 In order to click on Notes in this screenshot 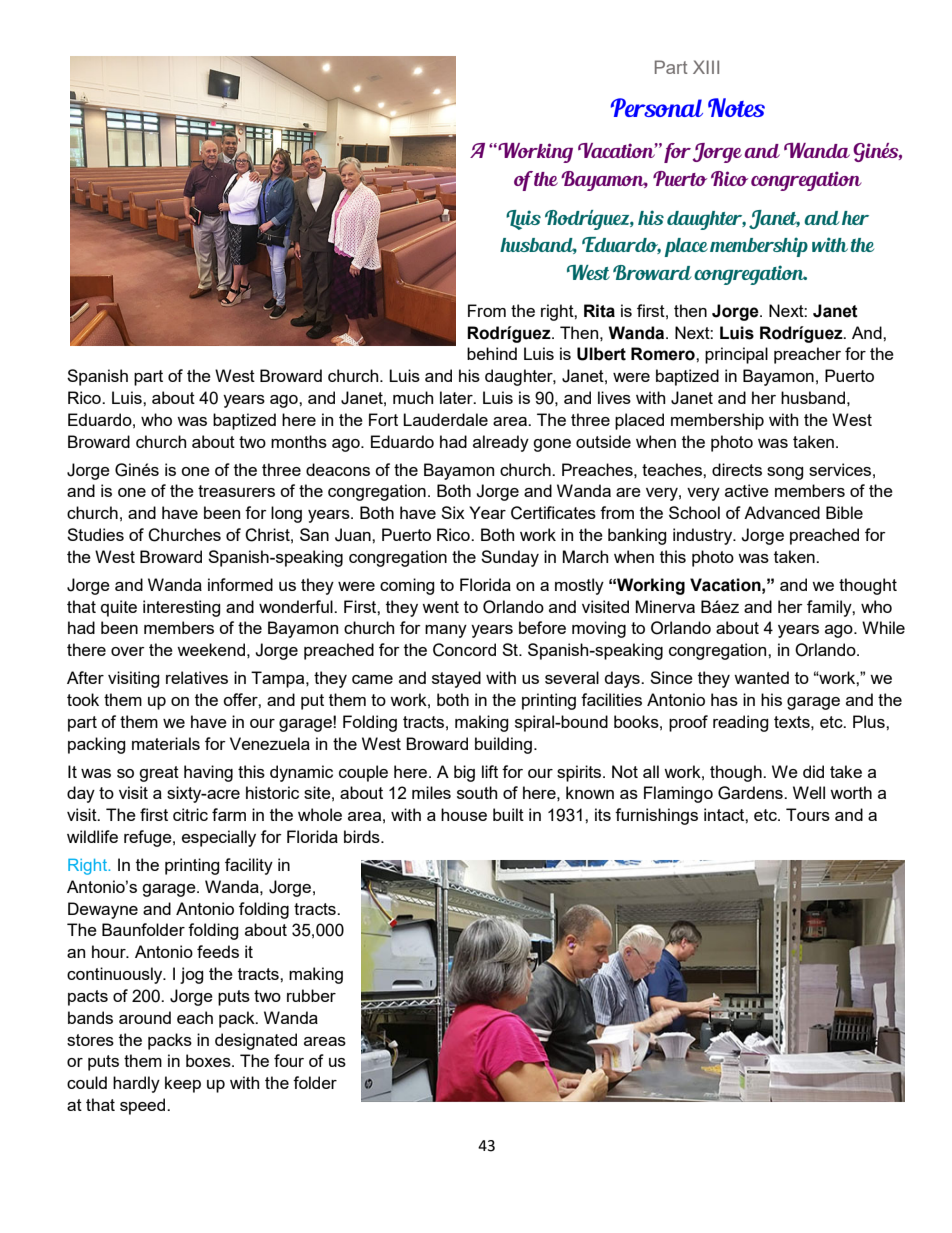, I will do `click(736, 107)`.
